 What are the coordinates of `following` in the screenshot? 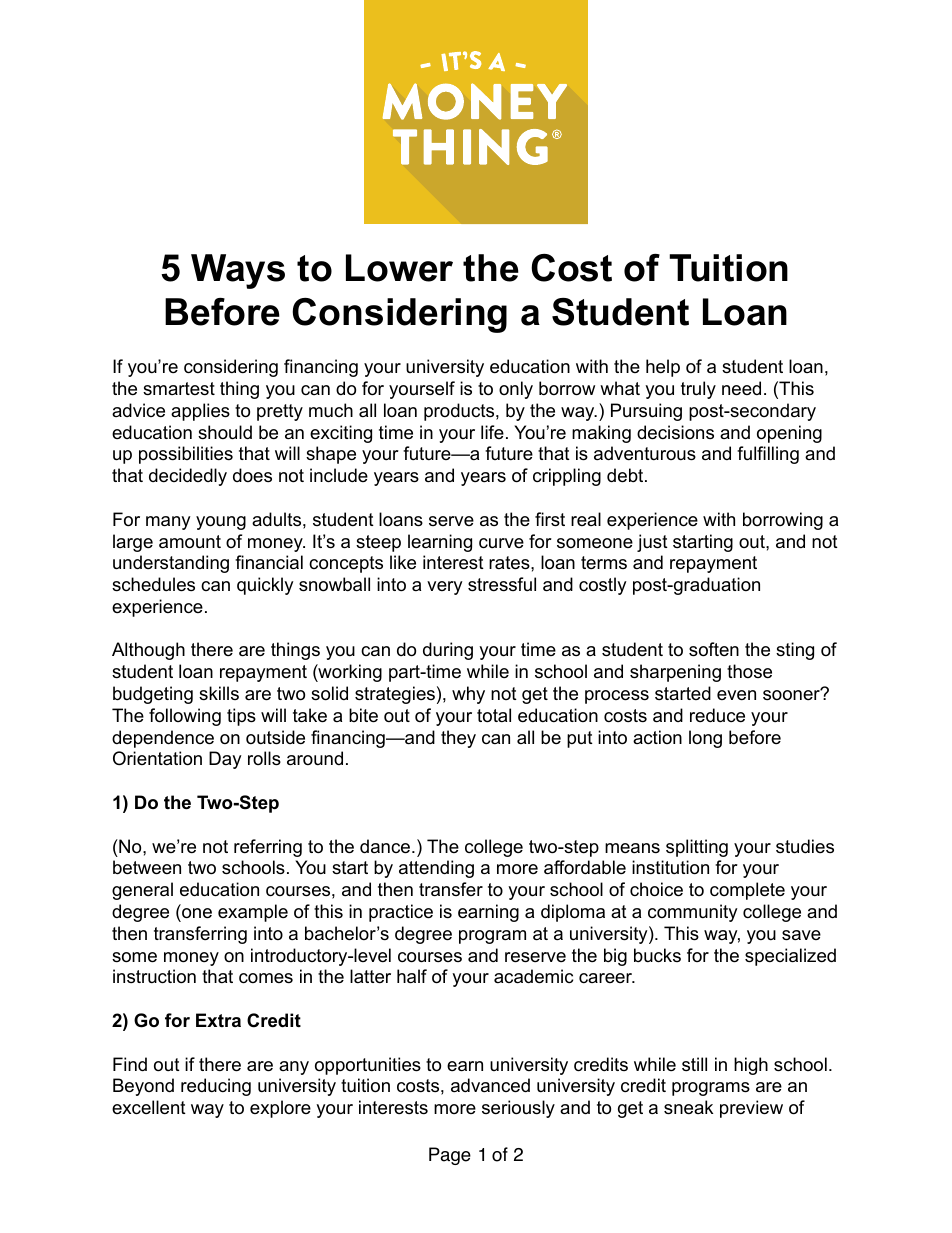 It's located at (185, 717).
